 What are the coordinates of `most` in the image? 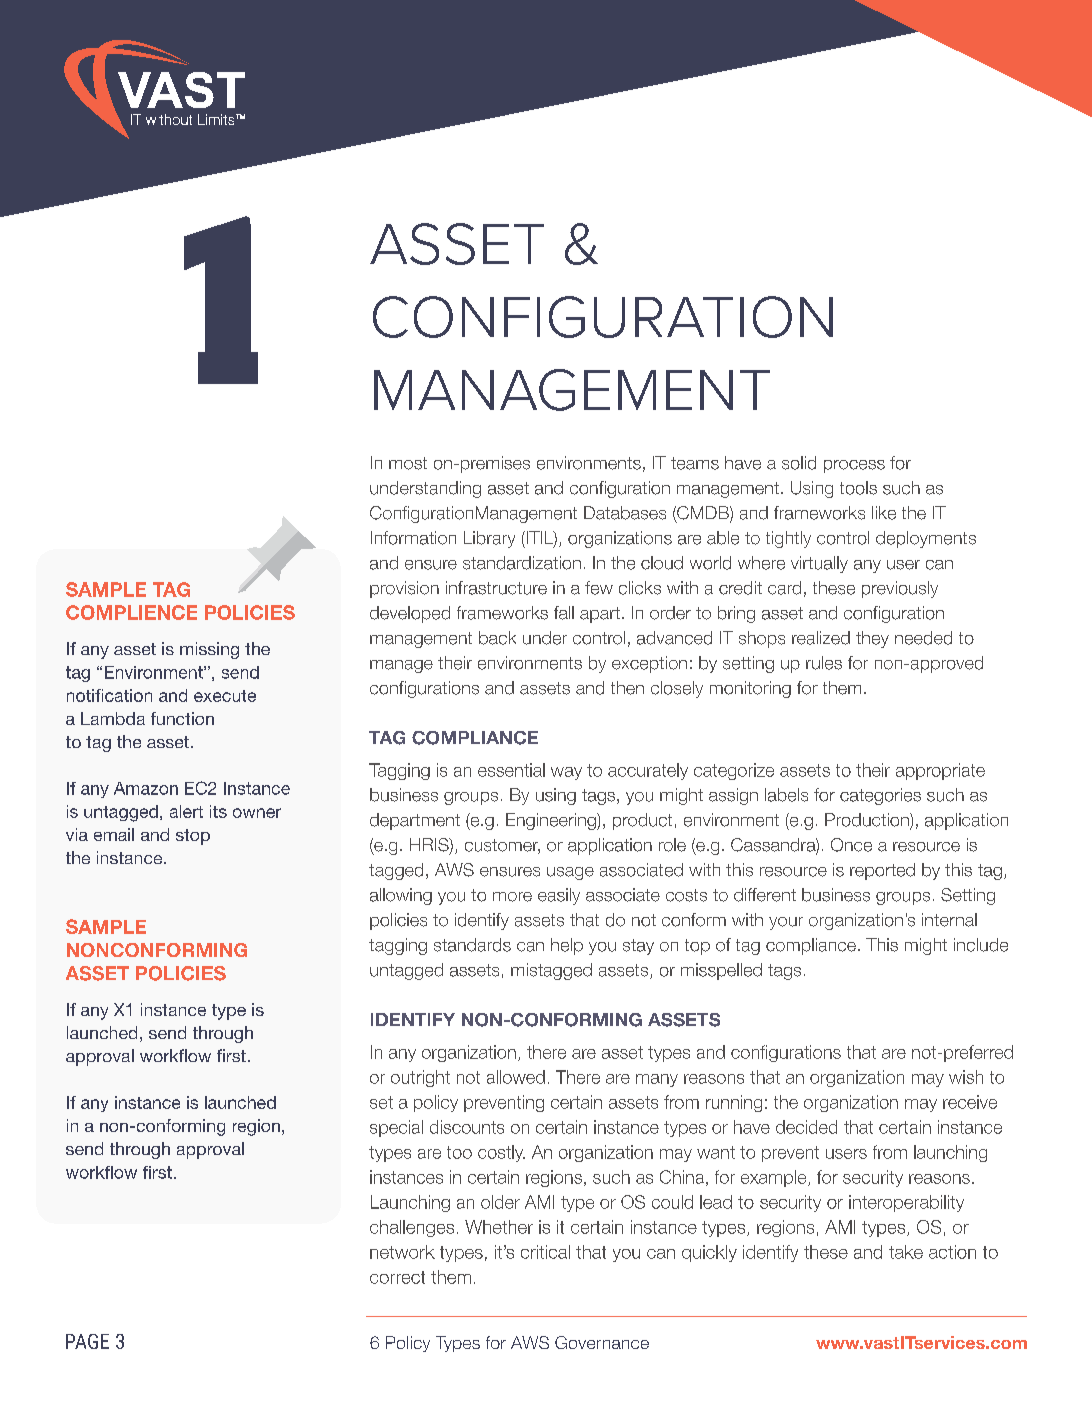 It's located at (408, 463).
